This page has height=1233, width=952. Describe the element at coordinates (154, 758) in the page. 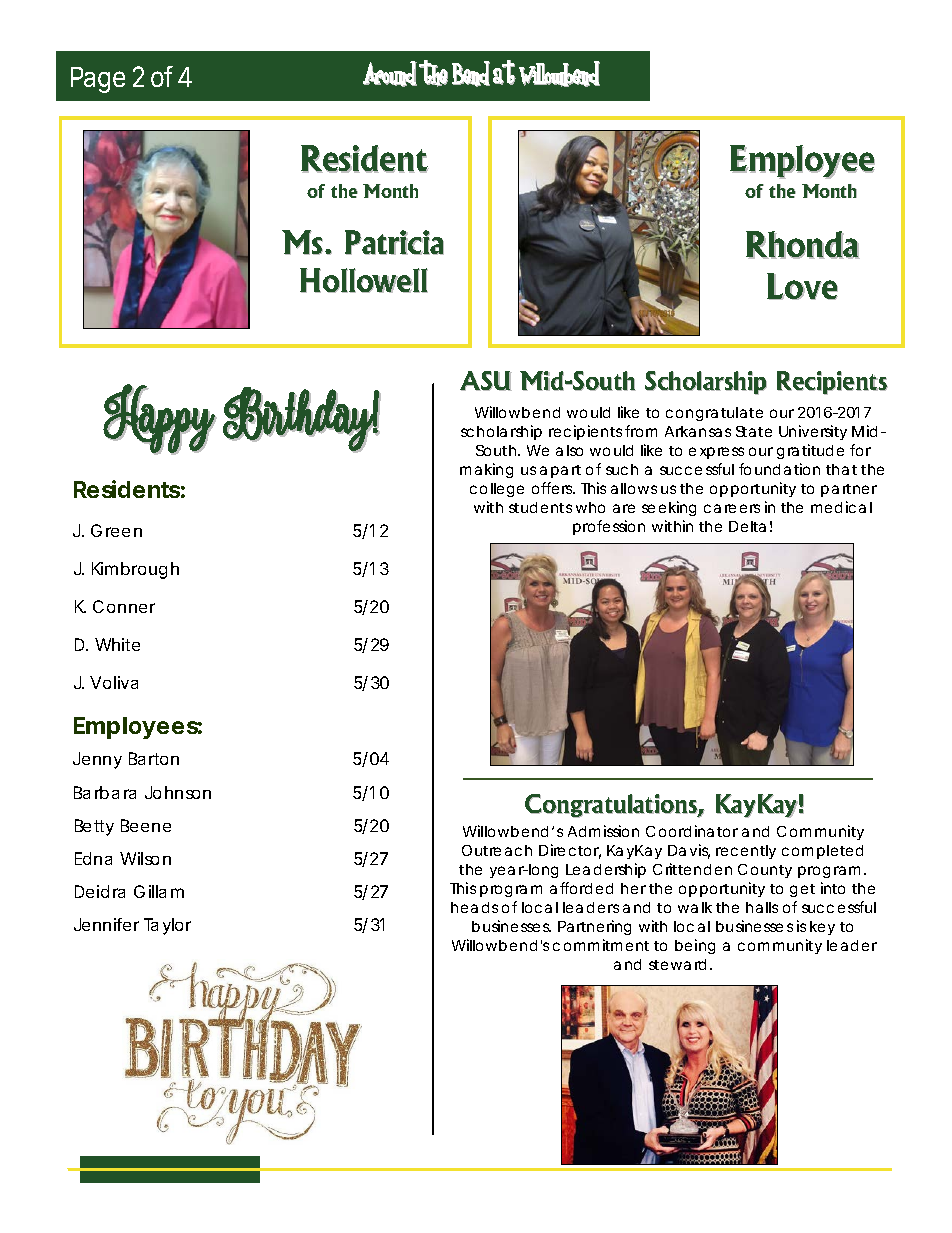

I see `Barton` at that location.
